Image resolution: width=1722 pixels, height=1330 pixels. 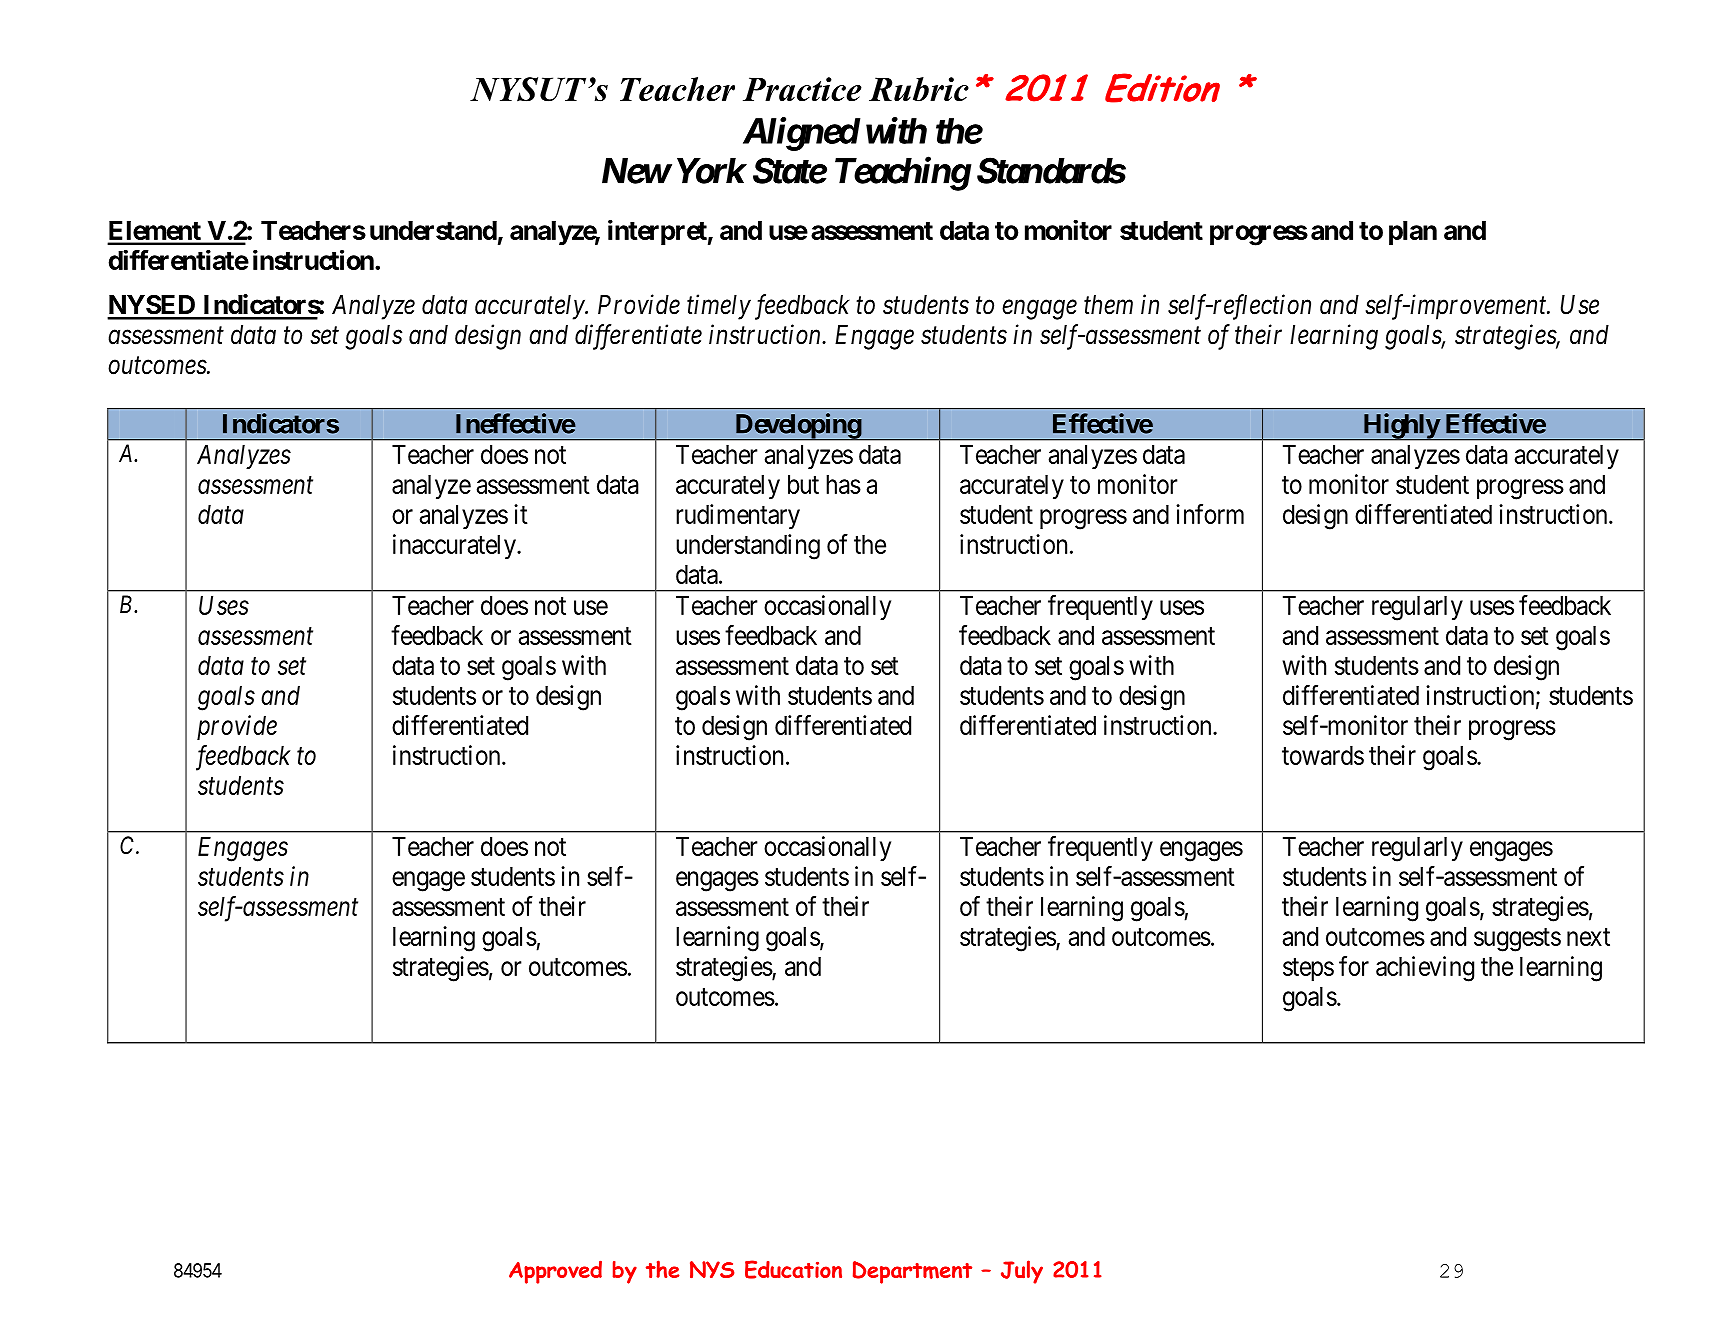 I want to click on inform, so click(x=1210, y=514).
